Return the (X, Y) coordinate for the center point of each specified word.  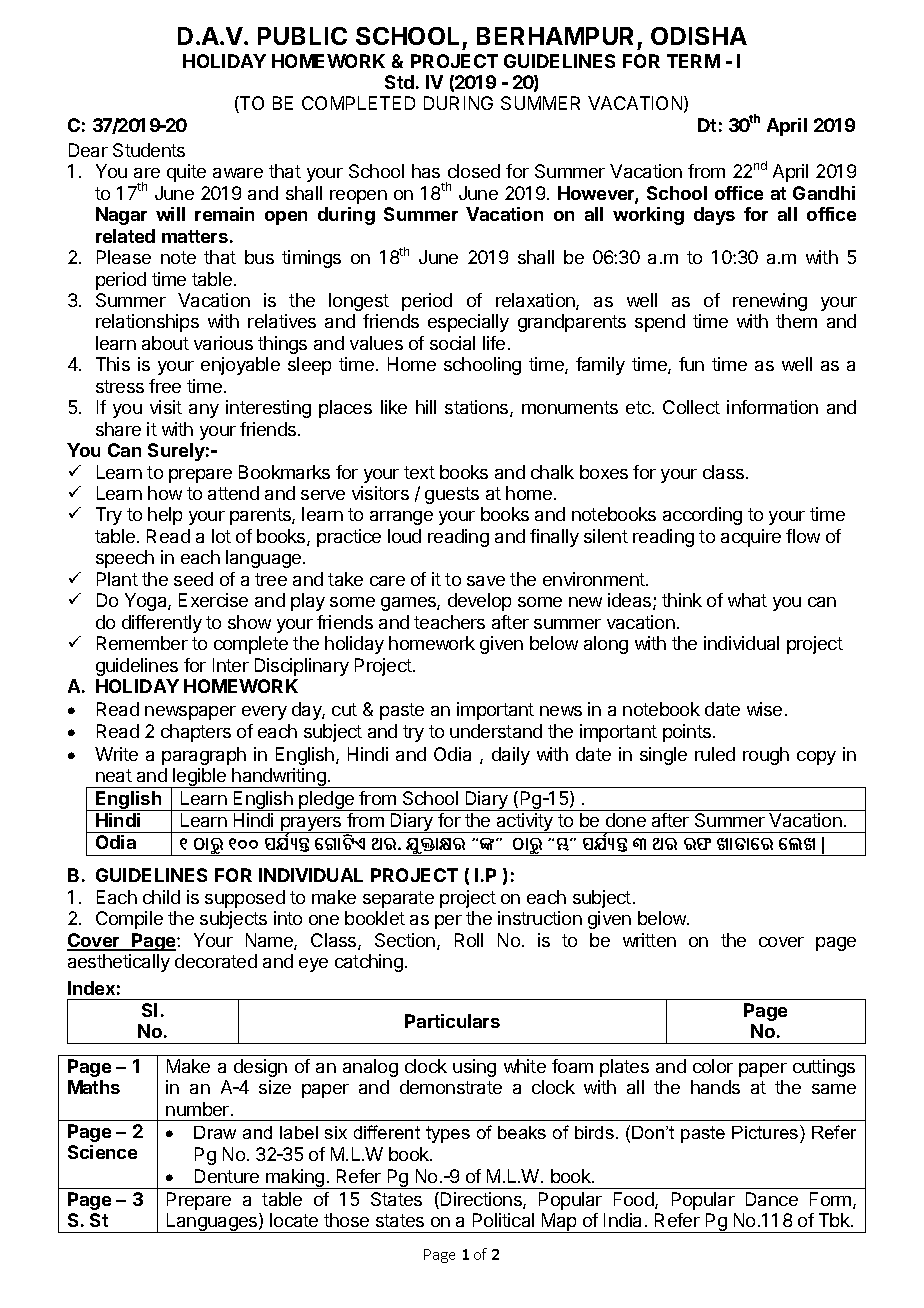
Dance (772, 1199)
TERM (693, 61)
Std (399, 82)
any (204, 411)
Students (149, 150)
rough (766, 756)
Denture (227, 1176)
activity (525, 823)
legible (200, 778)
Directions (482, 1200)
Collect (691, 407)
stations (478, 408)
